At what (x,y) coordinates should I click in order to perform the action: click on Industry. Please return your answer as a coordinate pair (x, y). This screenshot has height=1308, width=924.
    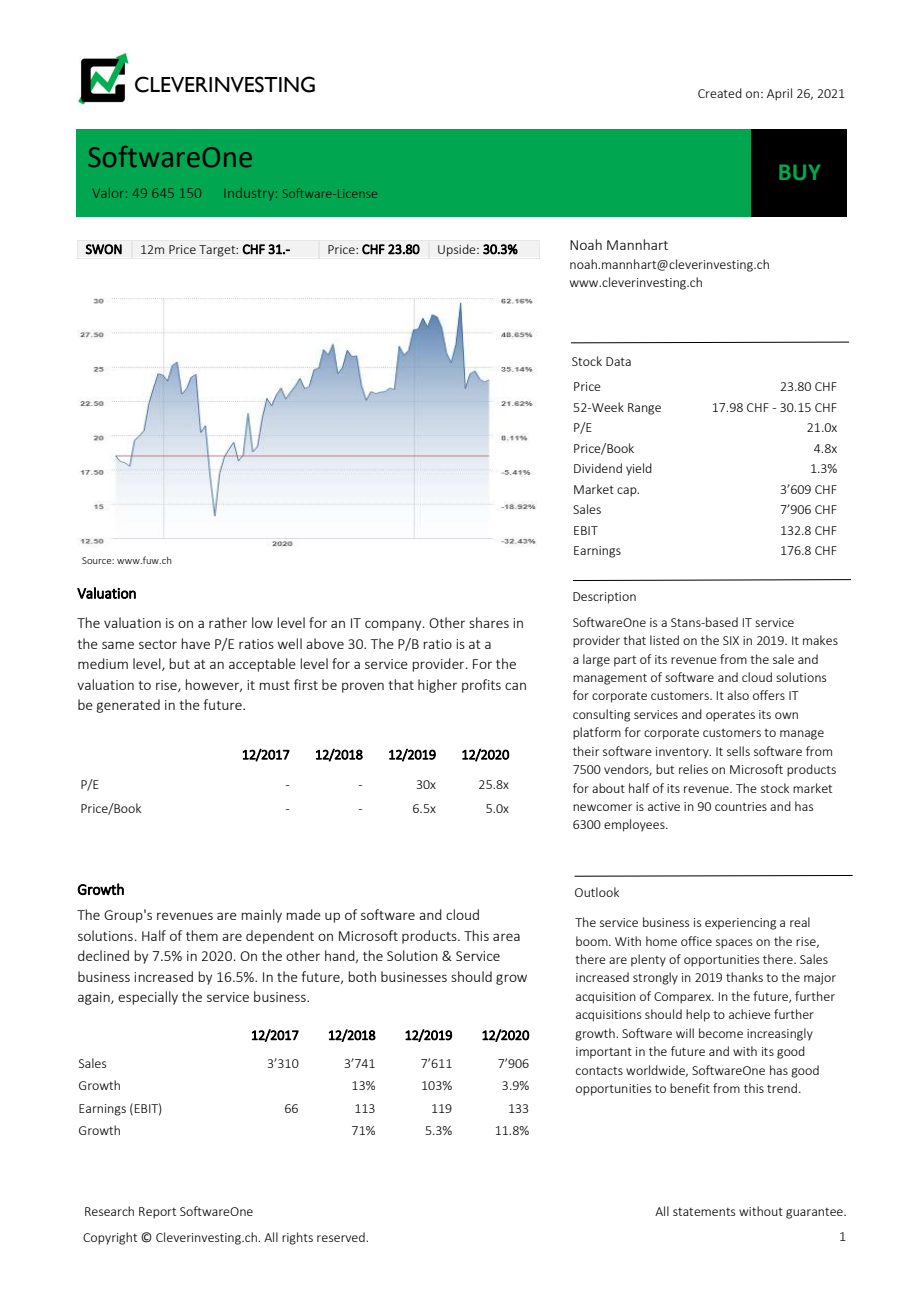
    Looking at the image, I should click on (250, 194).
